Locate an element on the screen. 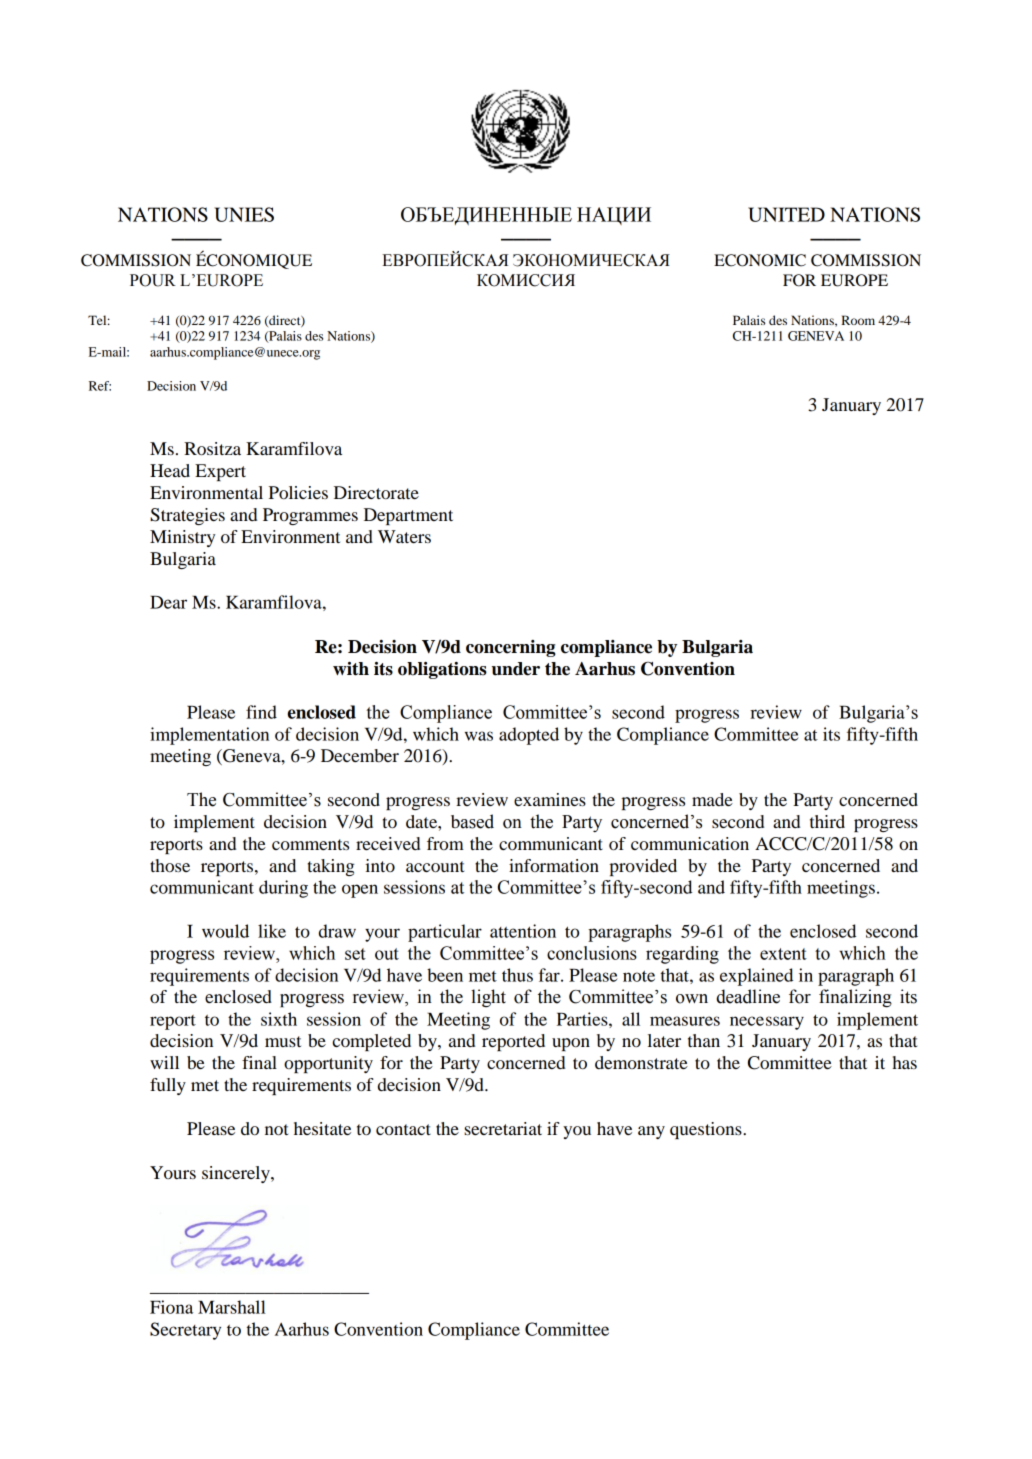  find is located at coordinates (261, 712).
